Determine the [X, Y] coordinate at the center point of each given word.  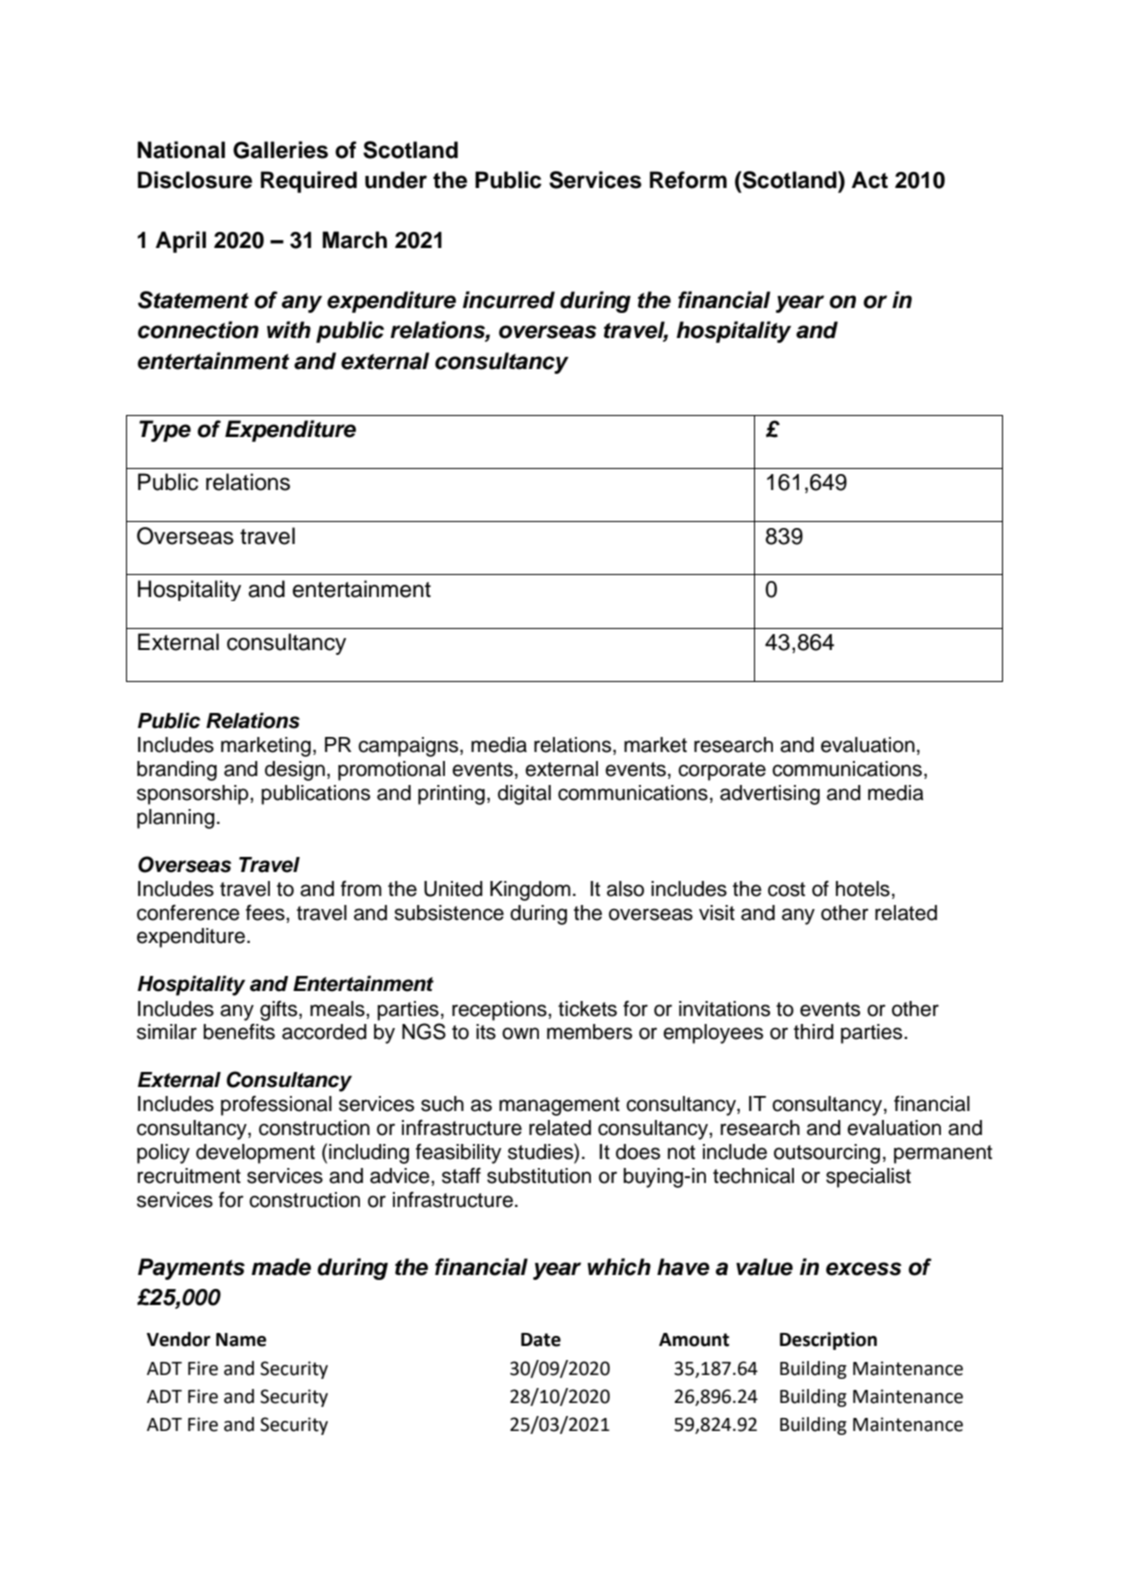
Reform [688, 180]
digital [524, 795]
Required [309, 182]
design [295, 771]
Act [870, 180]
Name [241, 1340]
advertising [770, 795]
